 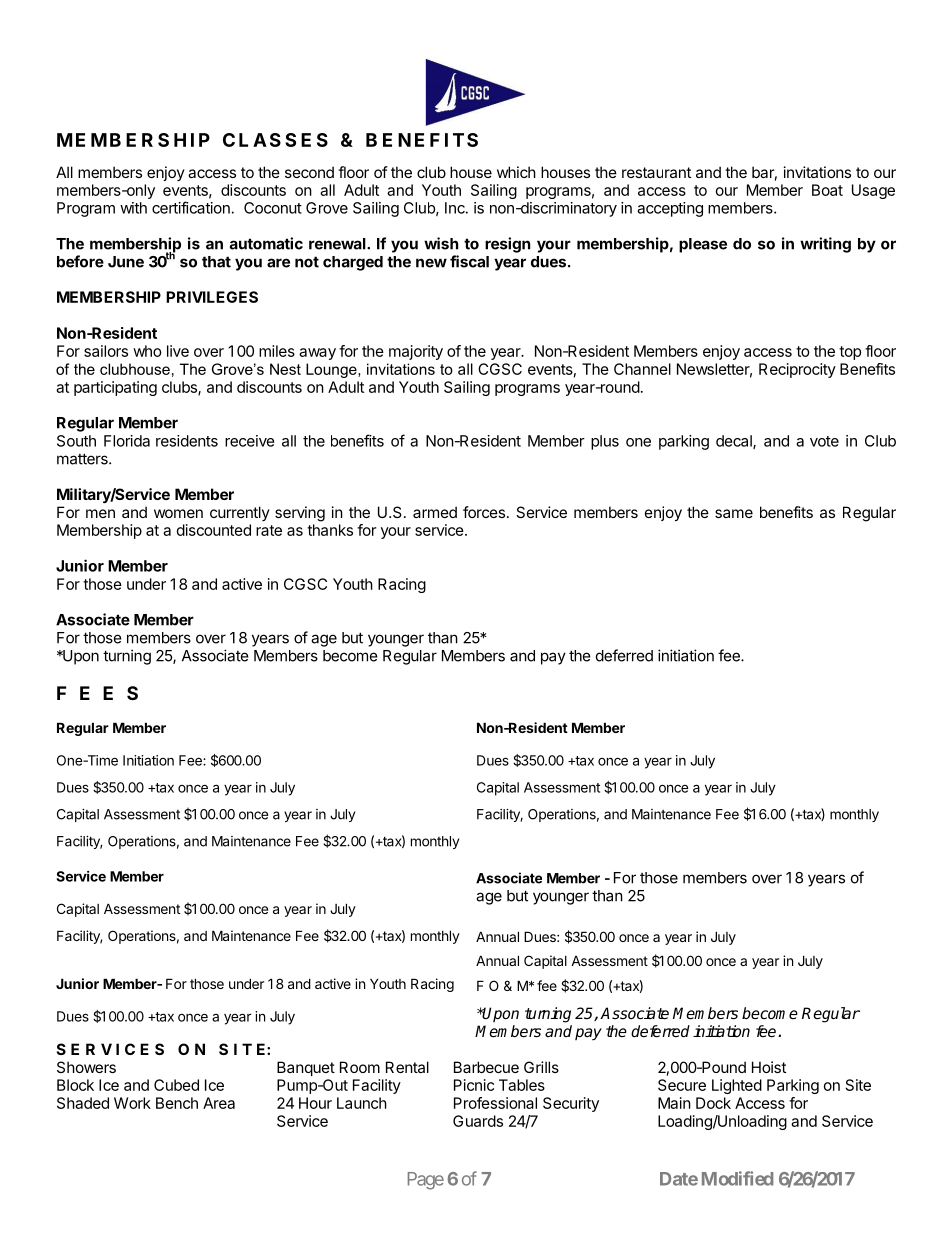 What do you see at coordinates (484, 512) in the document?
I see `forces` at bounding box center [484, 512].
